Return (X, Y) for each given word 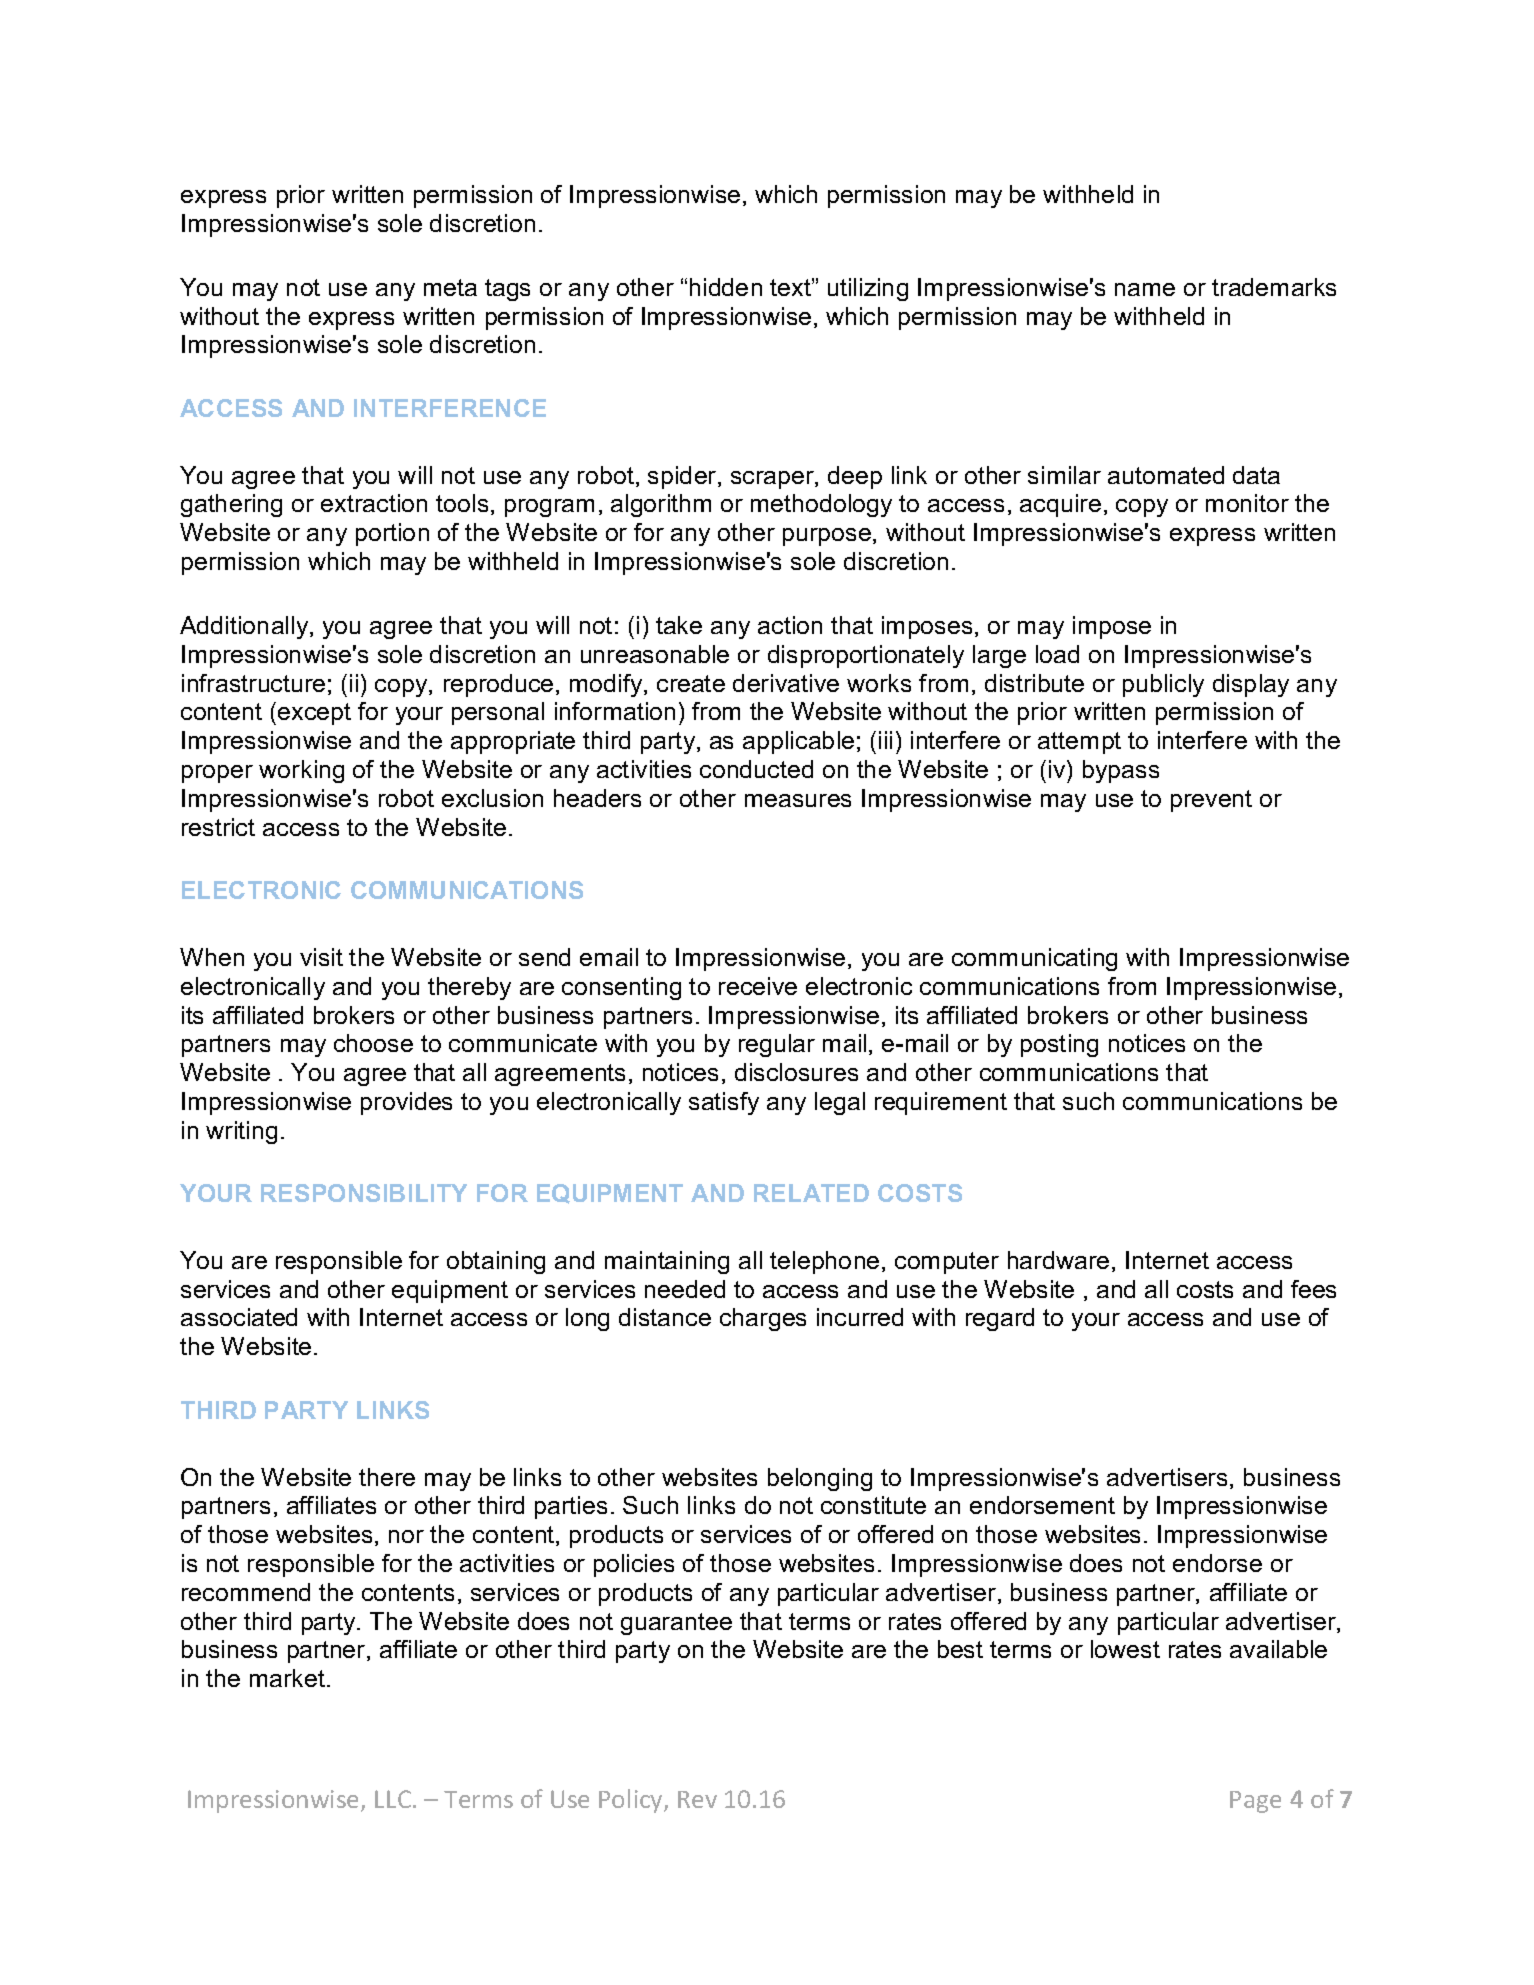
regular (777, 1045)
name (1145, 289)
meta (450, 287)
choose (373, 1043)
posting (1059, 1045)
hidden (726, 287)
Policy (632, 1801)
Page (1255, 1802)
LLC (394, 1799)
